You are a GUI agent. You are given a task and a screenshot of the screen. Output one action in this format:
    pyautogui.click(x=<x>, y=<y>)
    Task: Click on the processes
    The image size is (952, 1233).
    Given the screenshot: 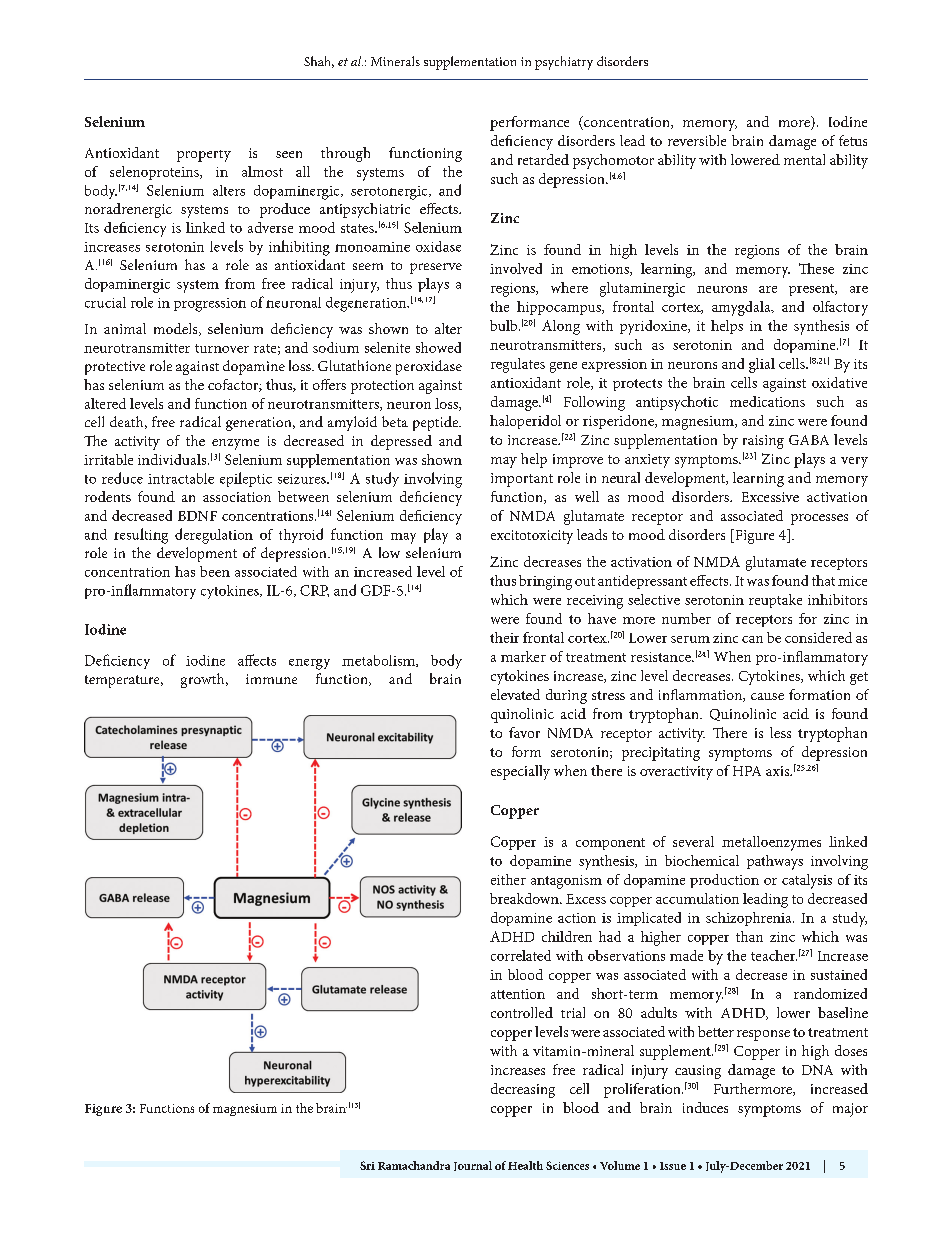 What is the action you would take?
    pyautogui.click(x=819, y=519)
